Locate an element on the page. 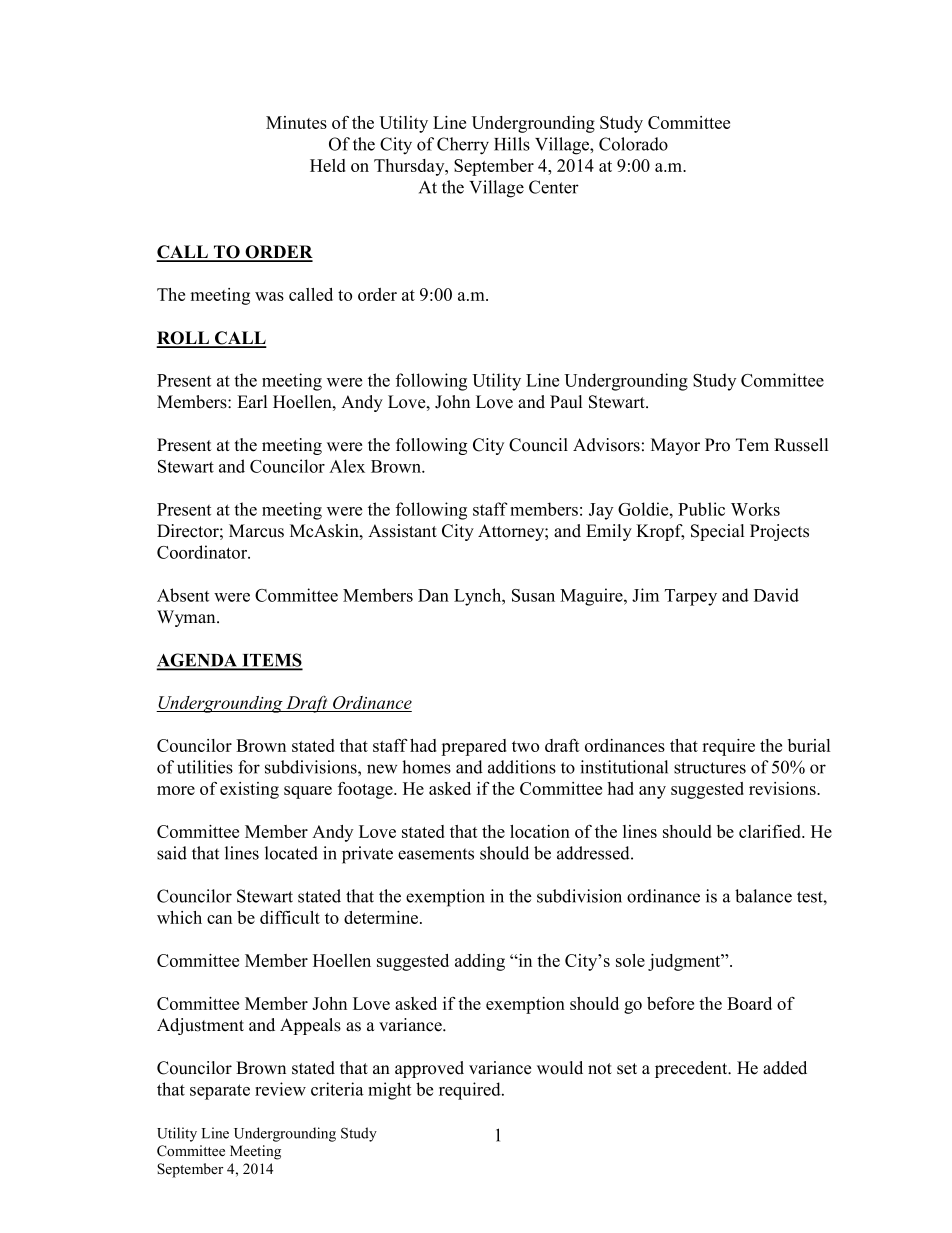  Colorado is located at coordinates (633, 144).
